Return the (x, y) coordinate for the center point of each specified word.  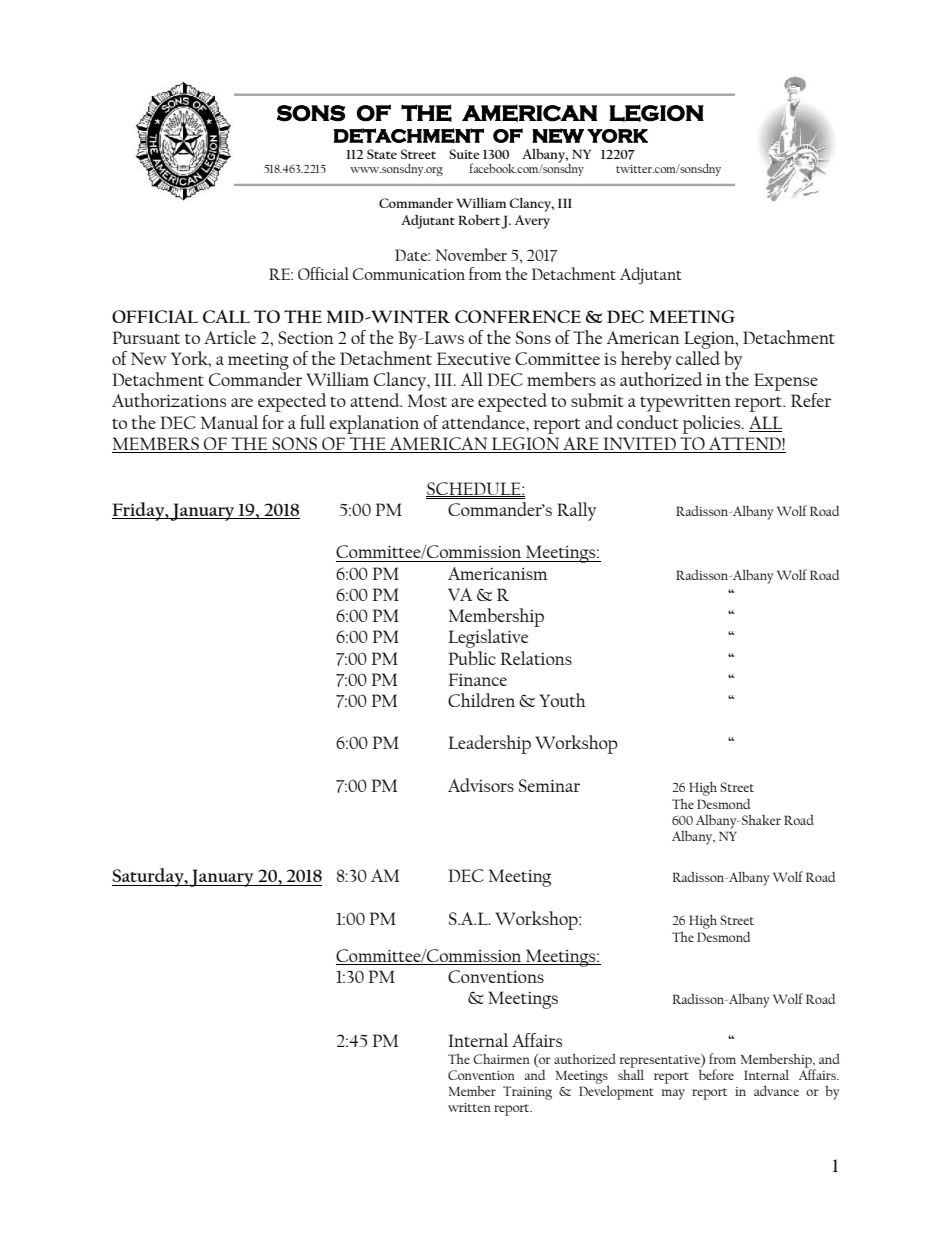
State (382, 154)
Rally (576, 511)
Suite (464, 154)
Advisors (481, 785)
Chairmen (501, 1059)
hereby (646, 360)
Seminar (549, 785)
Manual (229, 422)
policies (713, 424)
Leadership (489, 744)
